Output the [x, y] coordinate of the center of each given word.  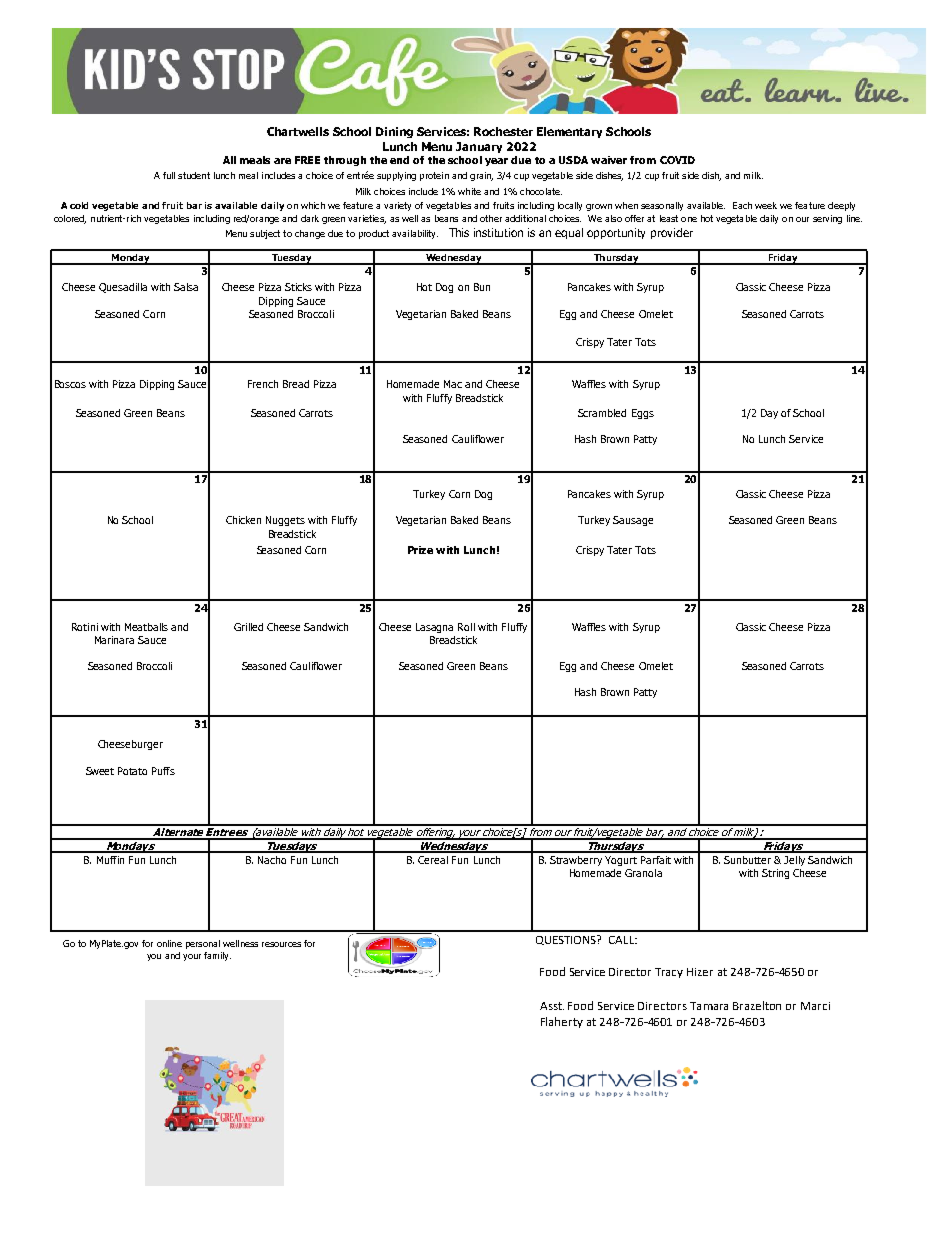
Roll [466, 627]
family [217, 956]
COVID [677, 160]
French [263, 384]
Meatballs [146, 627]
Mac [453, 384]
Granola [643, 873]
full [169, 175]
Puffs [163, 771]
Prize [420, 550]
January [479, 147]
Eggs [643, 414]
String [775, 874]
